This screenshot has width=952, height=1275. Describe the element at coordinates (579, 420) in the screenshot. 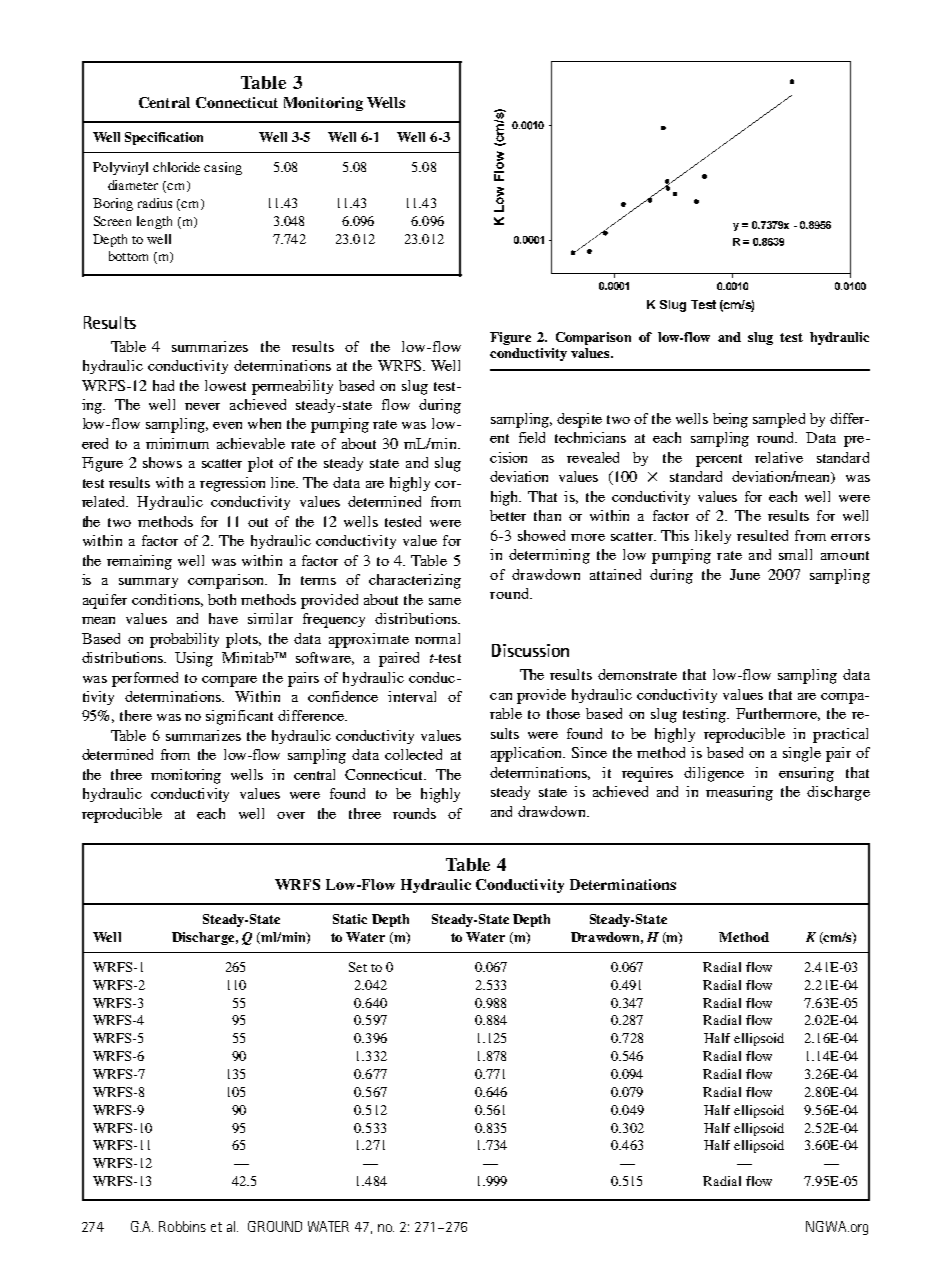

I see `despite` at that location.
